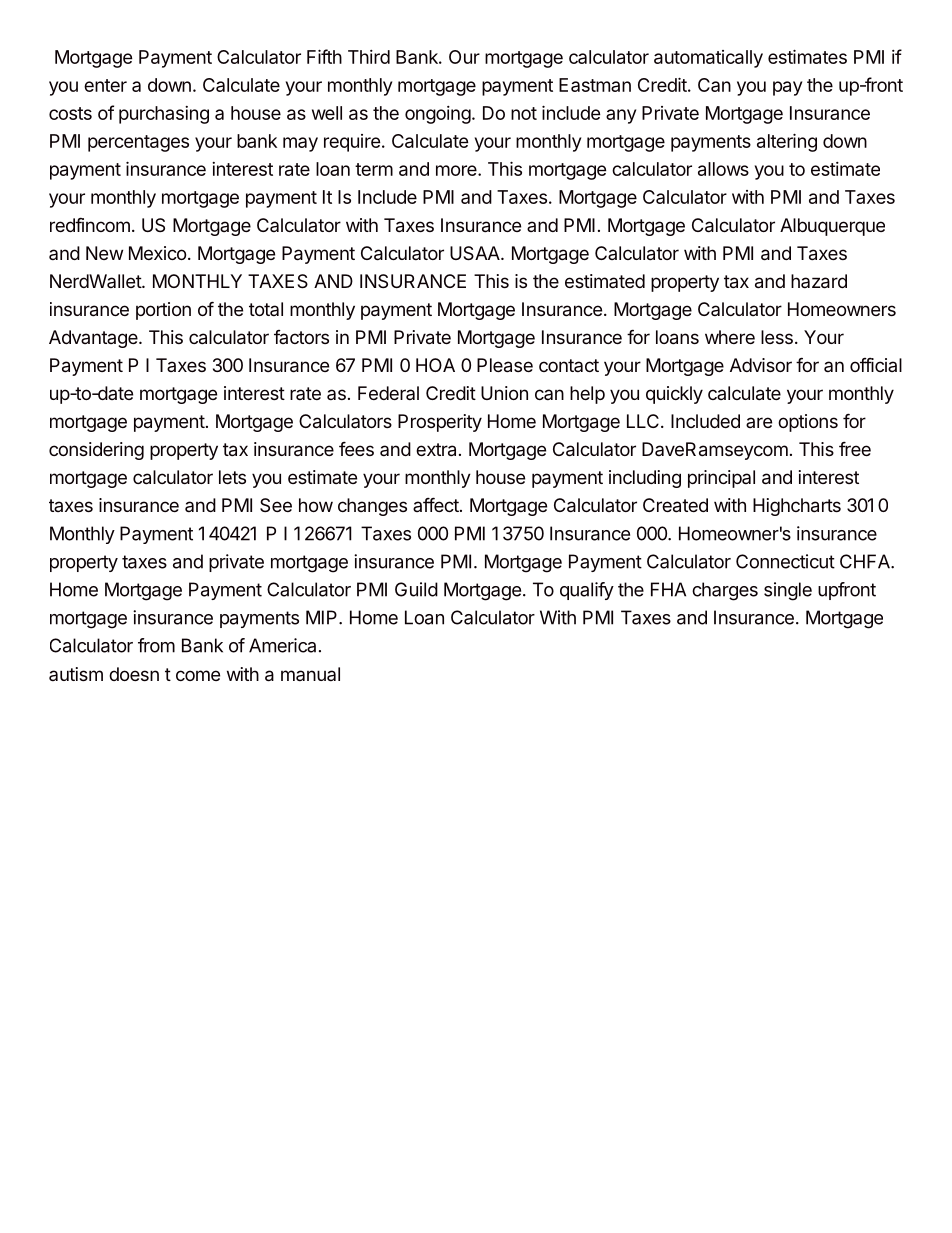 The image size is (952, 1233). Describe the element at coordinates (708, 59) in the document. I see `automatically` at that location.
